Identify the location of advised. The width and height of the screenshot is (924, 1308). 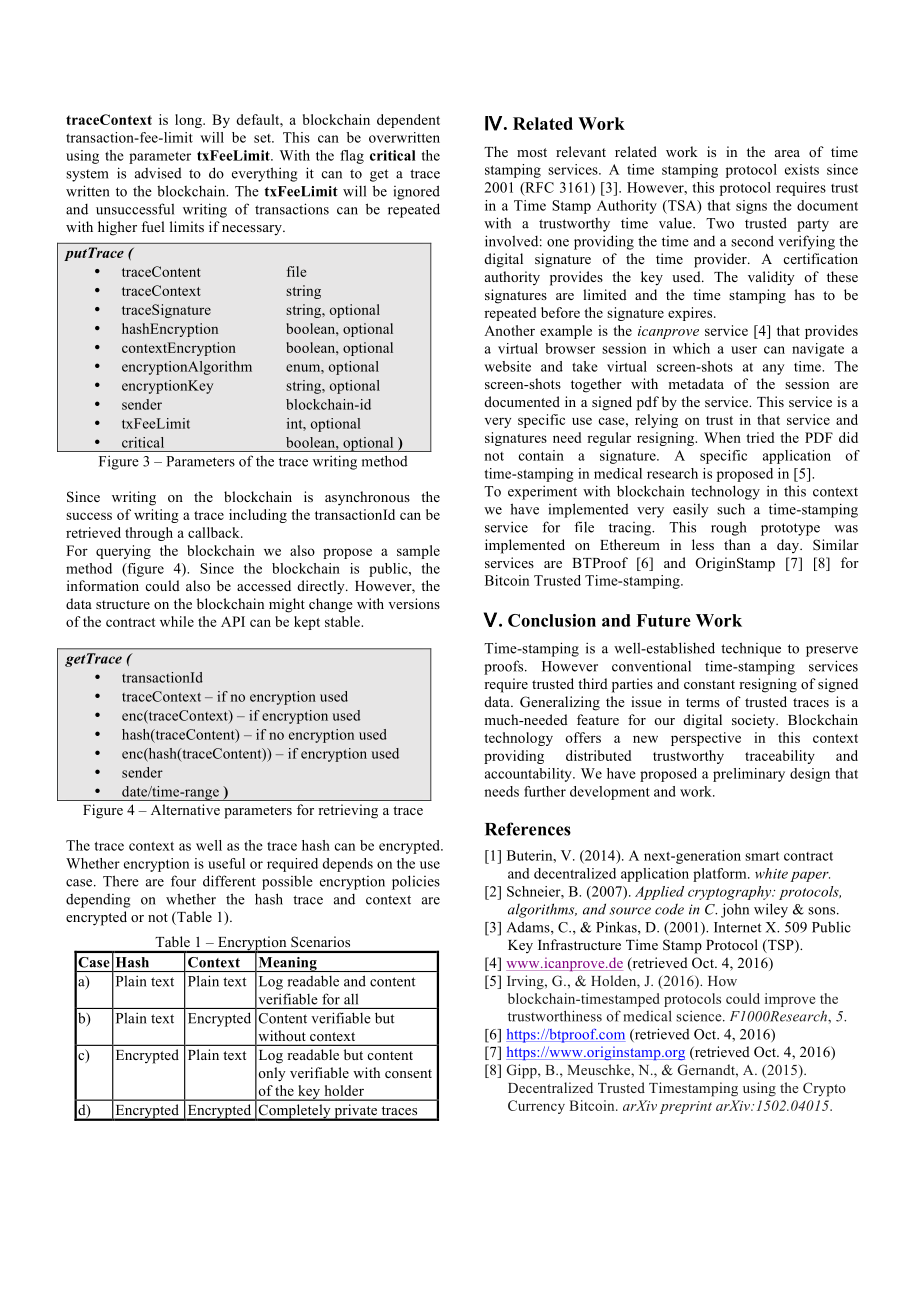
(158, 173).
